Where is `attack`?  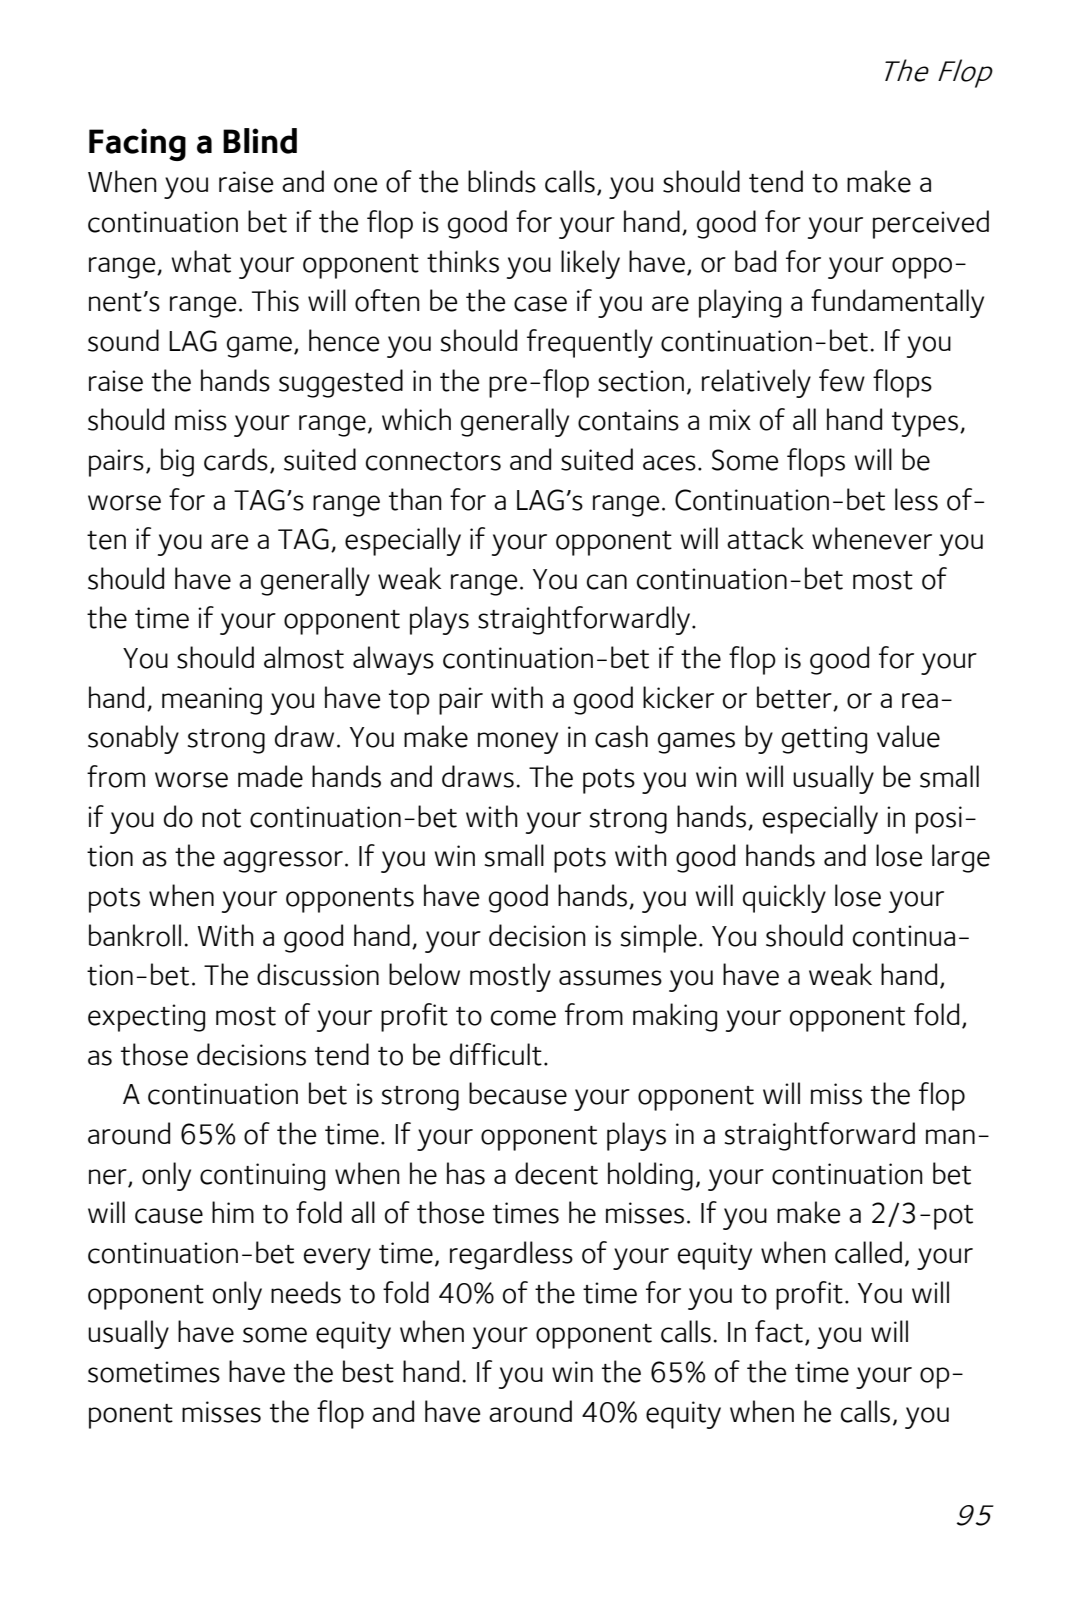
attack is located at coordinates (765, 538).
